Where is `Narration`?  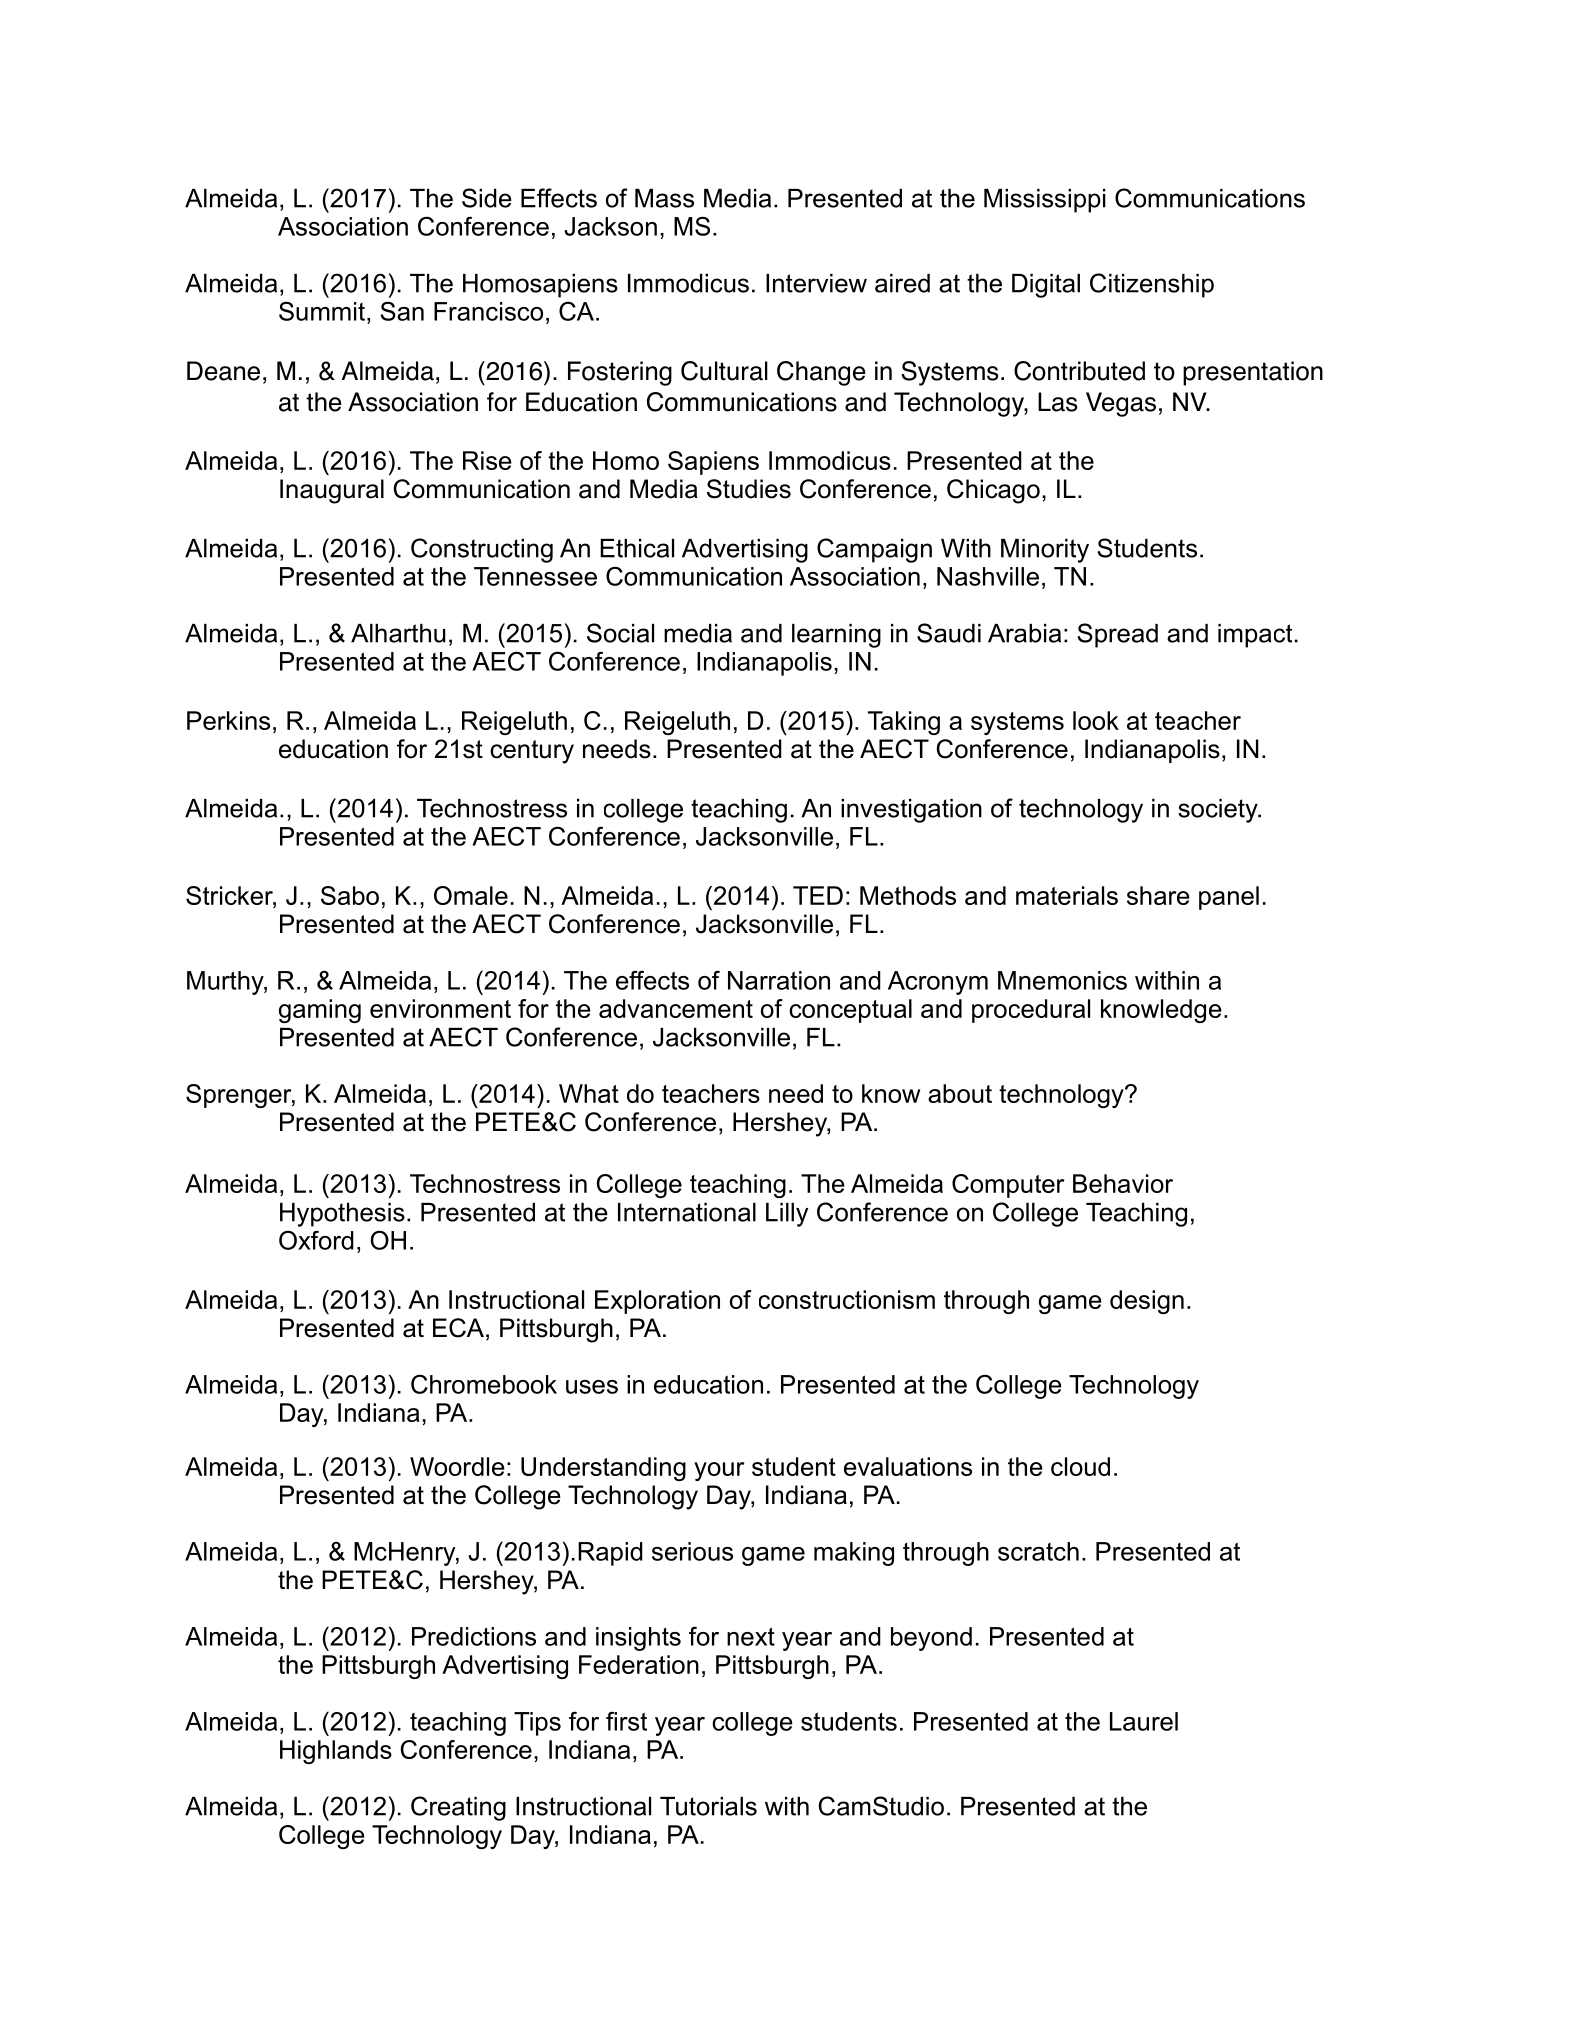
Narration is located at coordinates (779, 980).
